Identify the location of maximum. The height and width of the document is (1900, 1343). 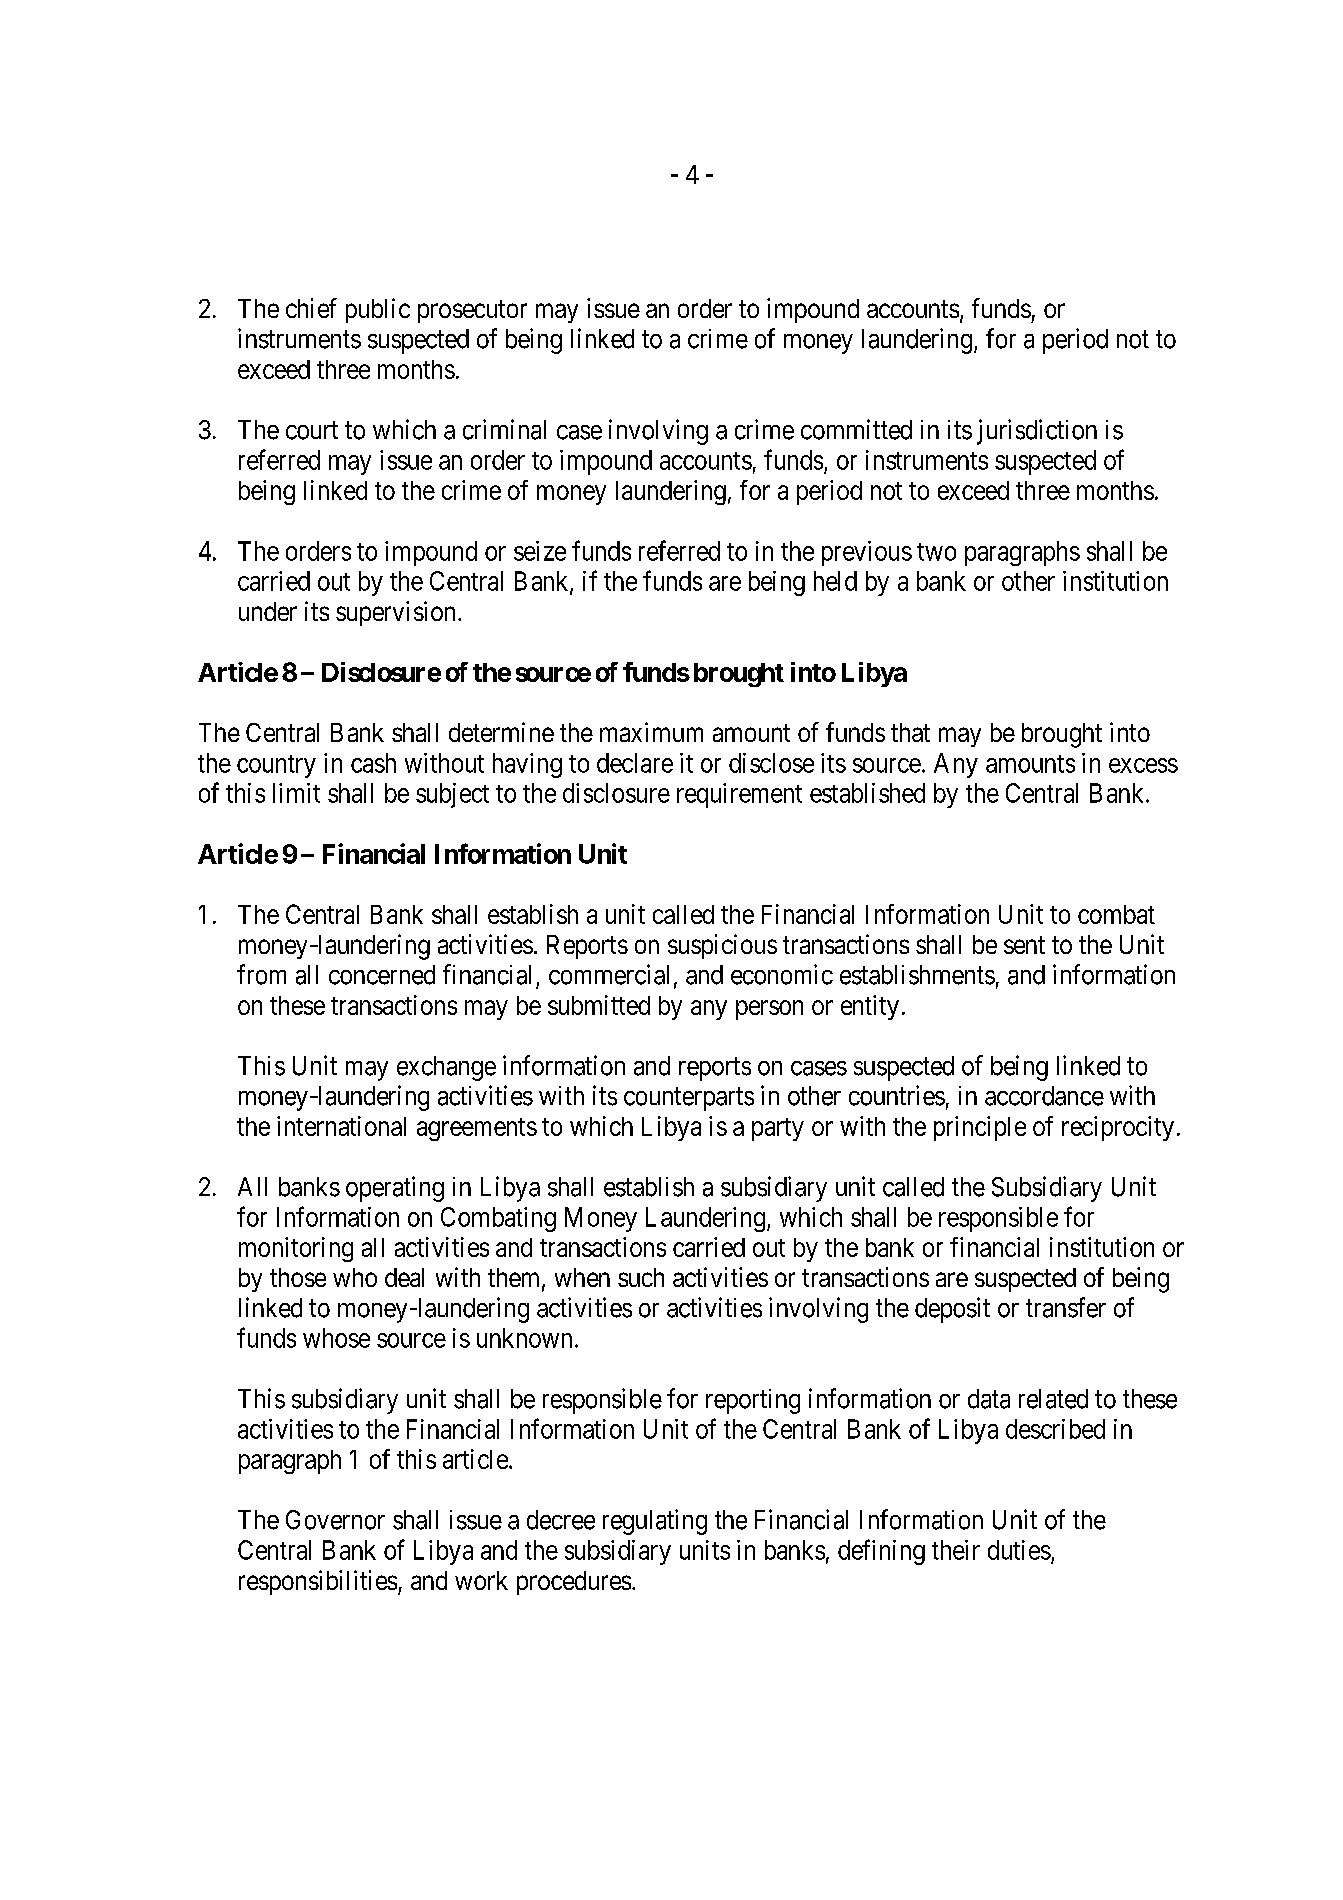
(651, 732).
